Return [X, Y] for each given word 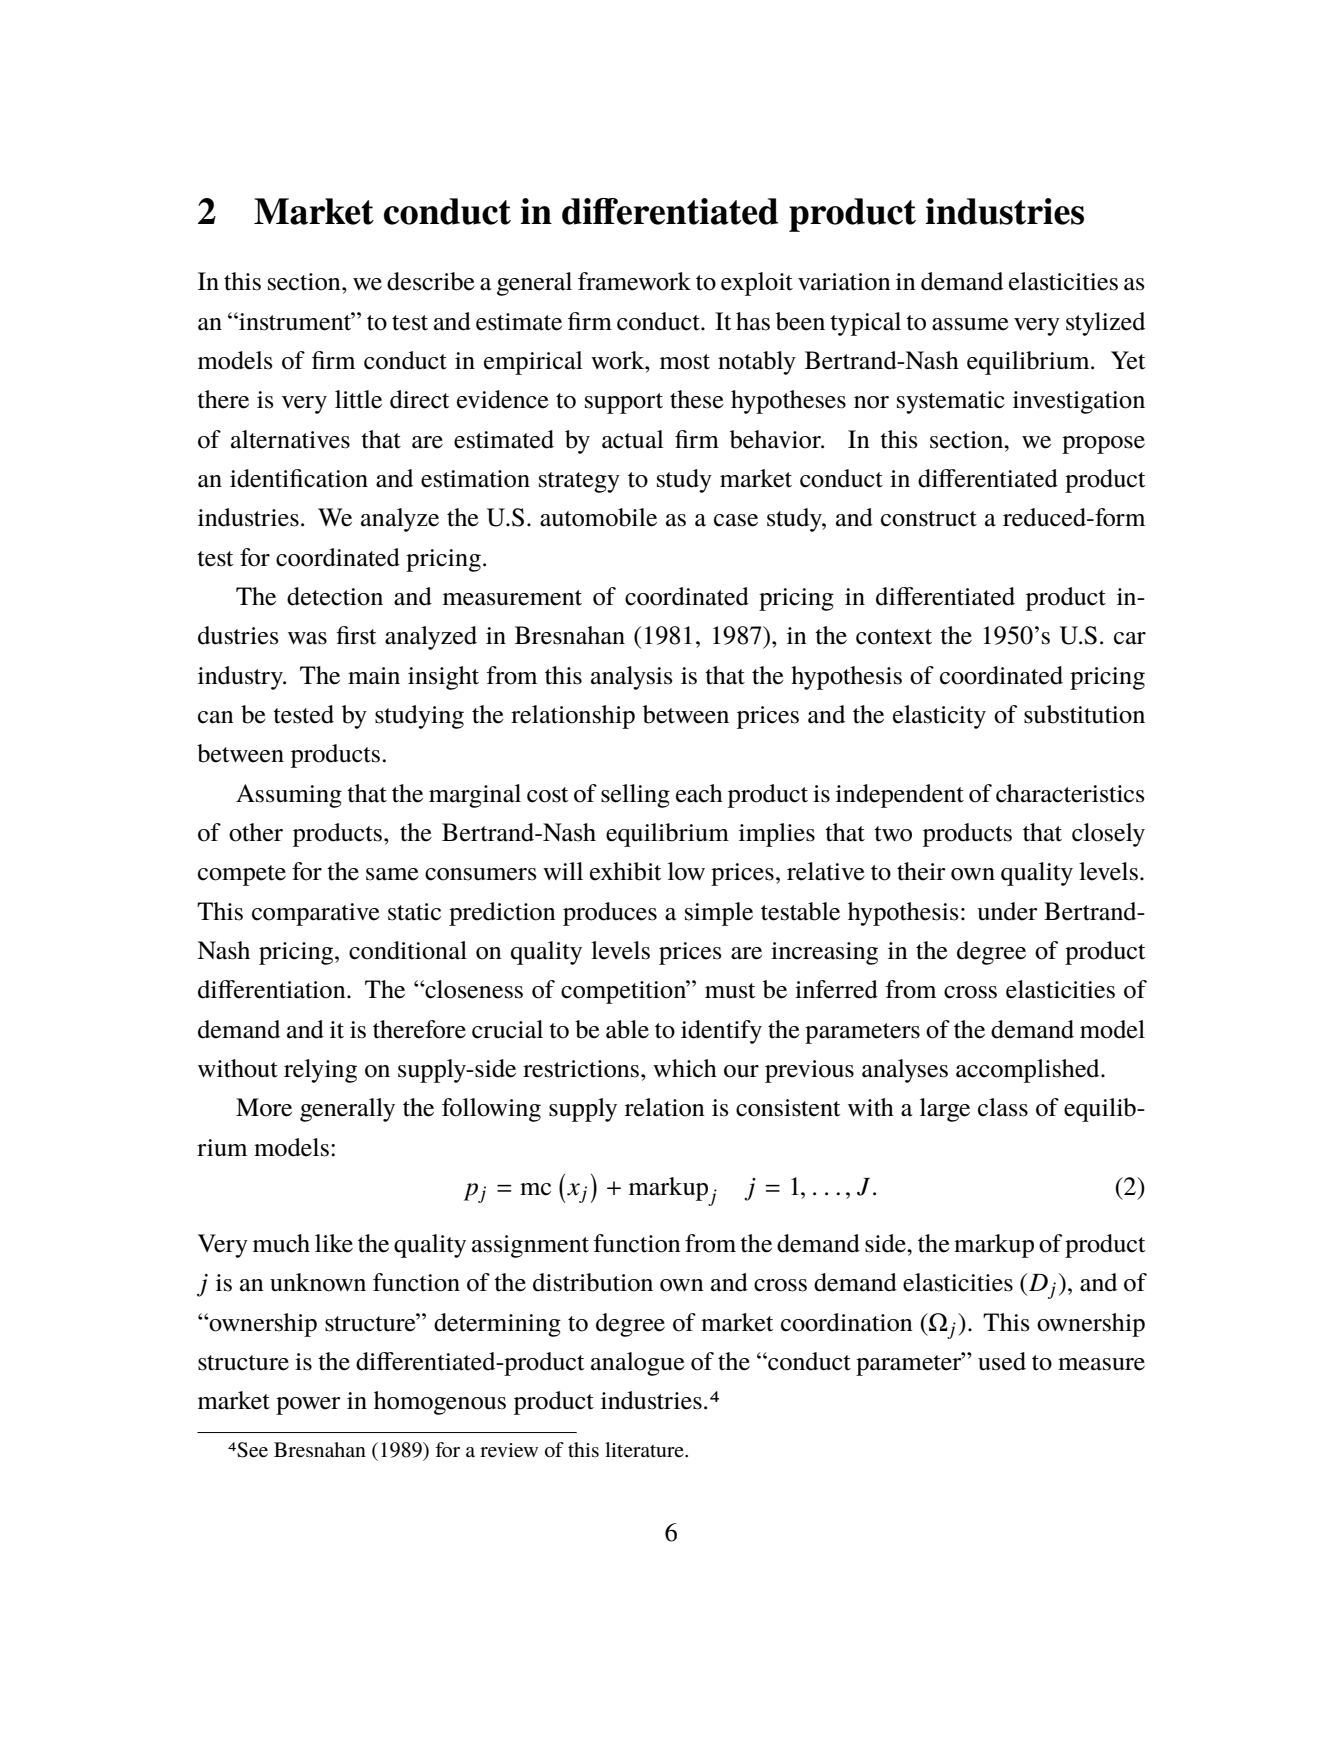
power [308, 1406]
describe [431, 281]
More [264, 1107]
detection [335, 596]
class [1003, 1107]
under [1007, 911]
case [736, 520]
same [392, 874]
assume [970, 324]
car [1130, 638]
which [685, 1068]
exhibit [626, 871]
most [685, 362]
